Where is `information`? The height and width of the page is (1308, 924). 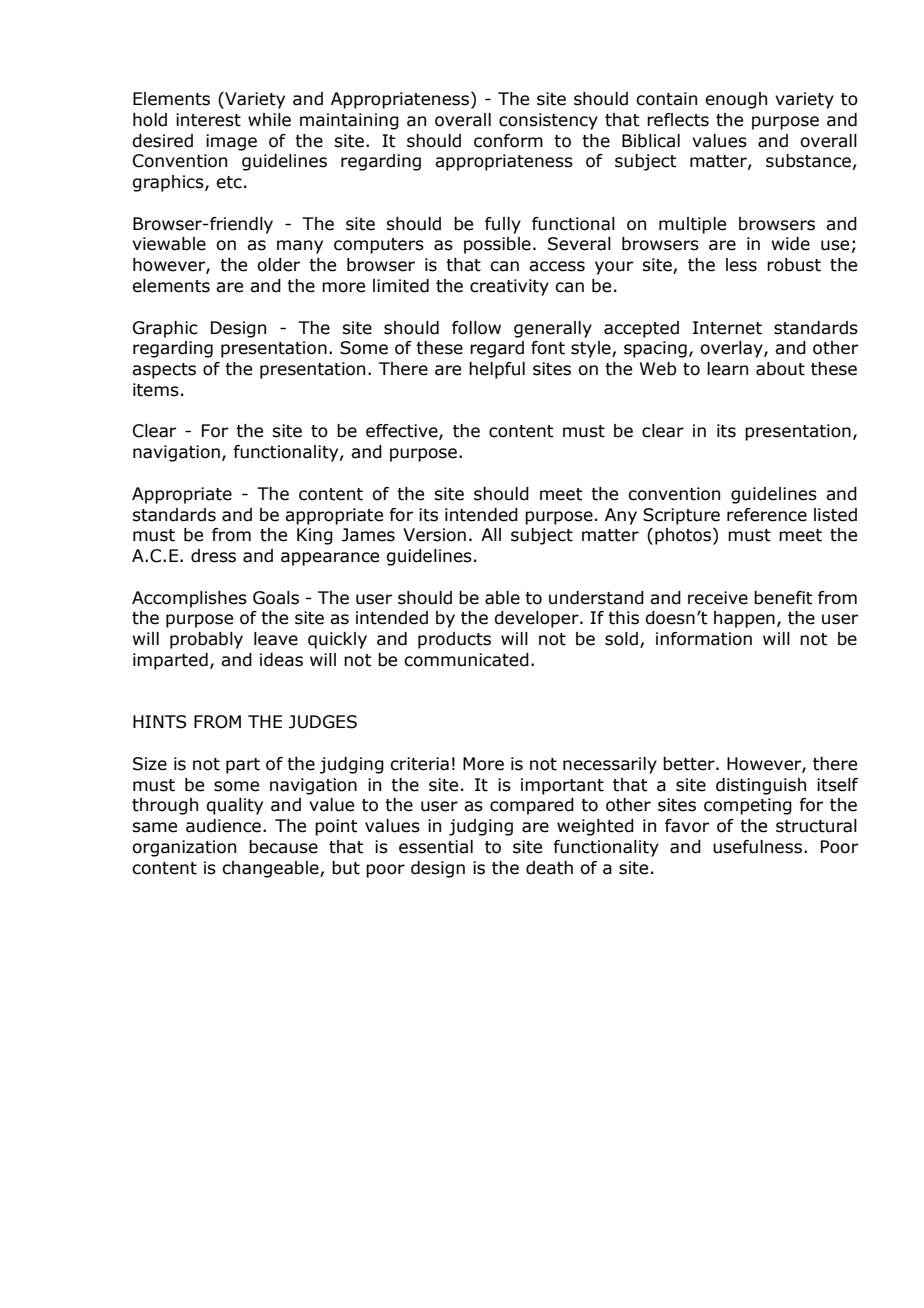
information is located at coordinates (704, 639).
